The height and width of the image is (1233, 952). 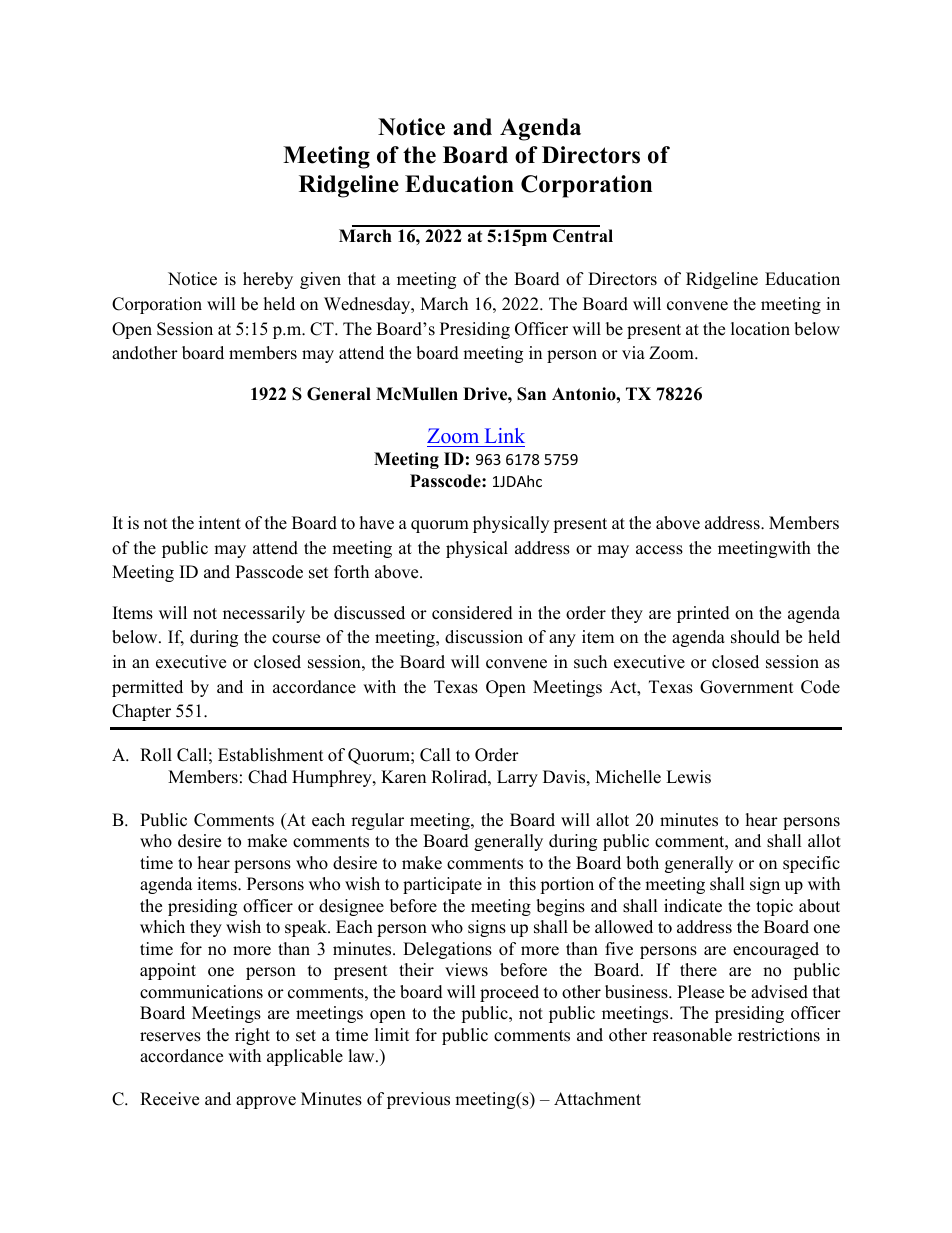 I want to click on Lewis, so click(x=688, y=777).
